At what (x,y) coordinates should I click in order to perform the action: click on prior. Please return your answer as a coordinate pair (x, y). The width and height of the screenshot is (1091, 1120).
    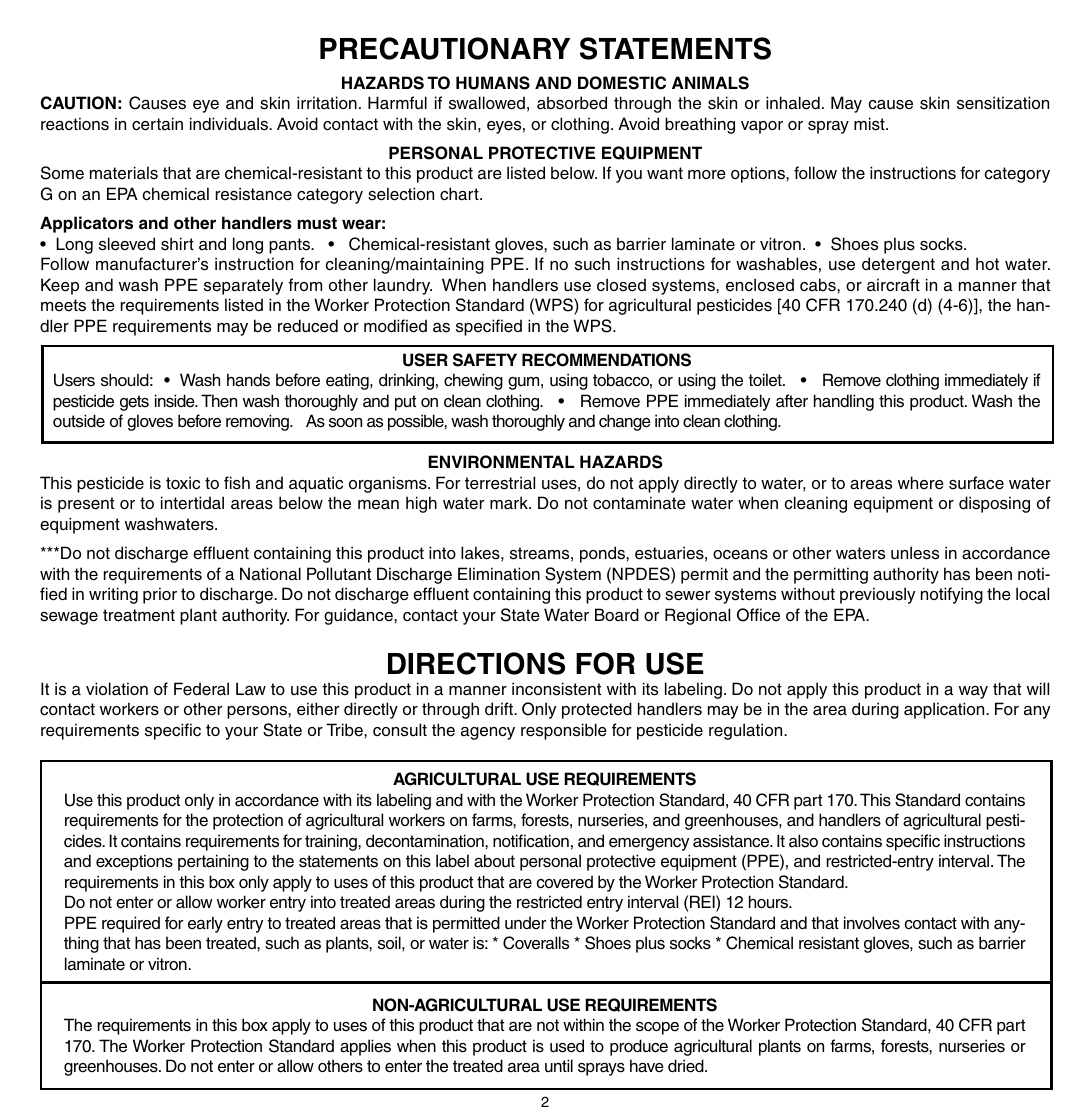
    Looking at the image, I should click on (160, 595).
